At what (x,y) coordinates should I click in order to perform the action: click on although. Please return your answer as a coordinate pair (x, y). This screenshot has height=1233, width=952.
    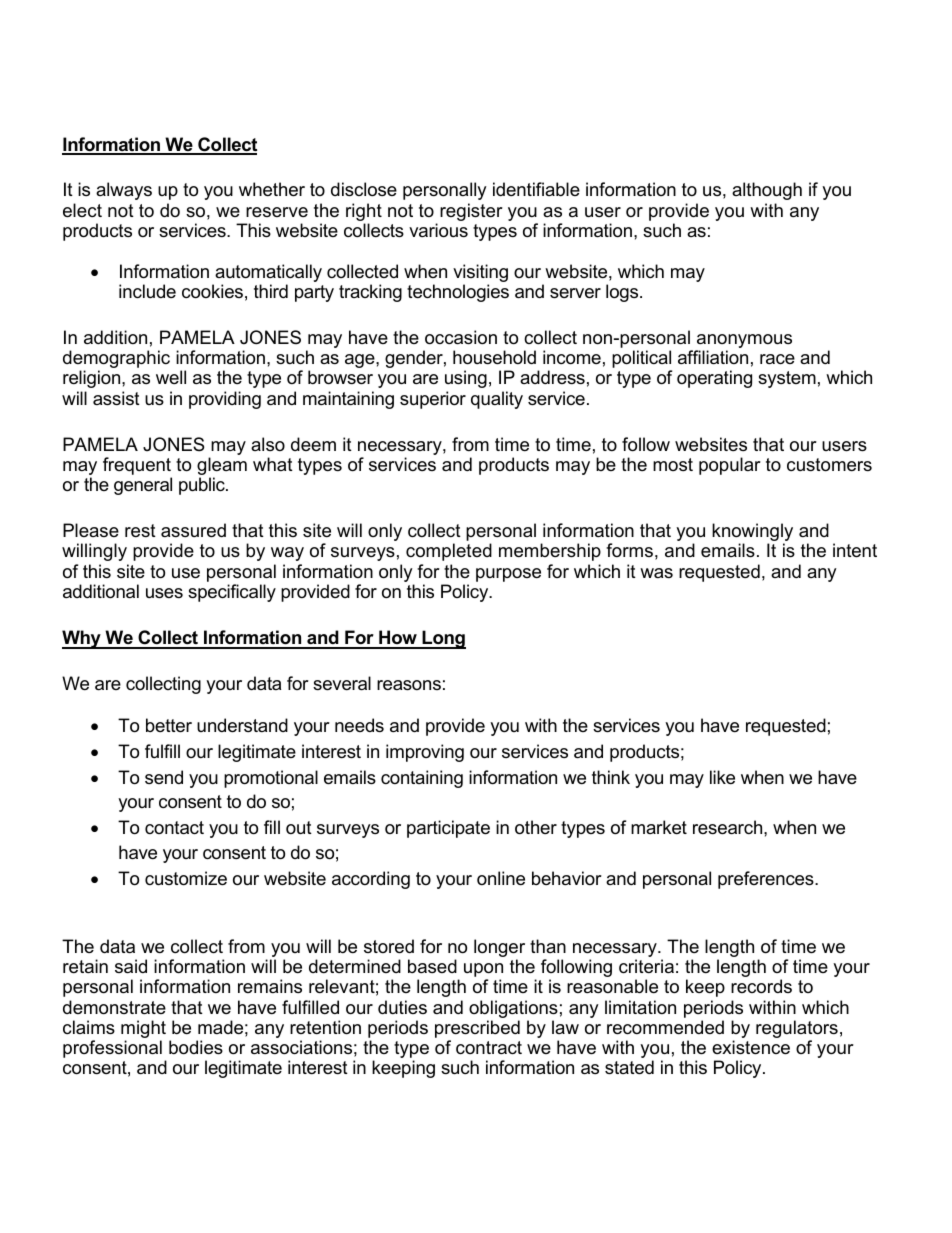
    Looking at the image, I should click on (767, 191).
